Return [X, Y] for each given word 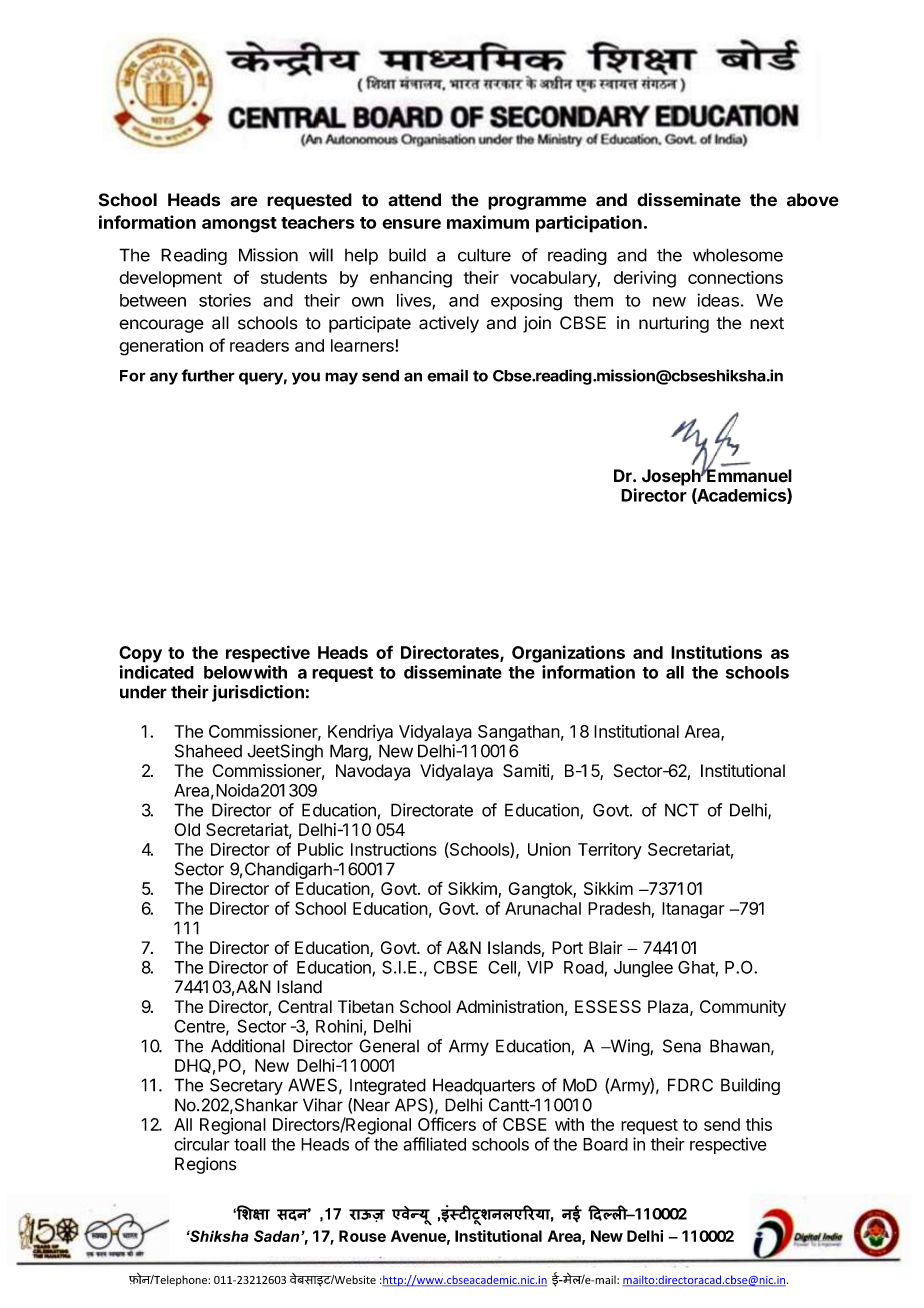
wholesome [738, 255]
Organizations [568, 654]
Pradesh [619, 908]
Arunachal [543, 908]
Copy [140, 654]
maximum [488, 222]
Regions [206, 1165]
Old [187, 829]
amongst [239, 225]
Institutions [716, 652]
